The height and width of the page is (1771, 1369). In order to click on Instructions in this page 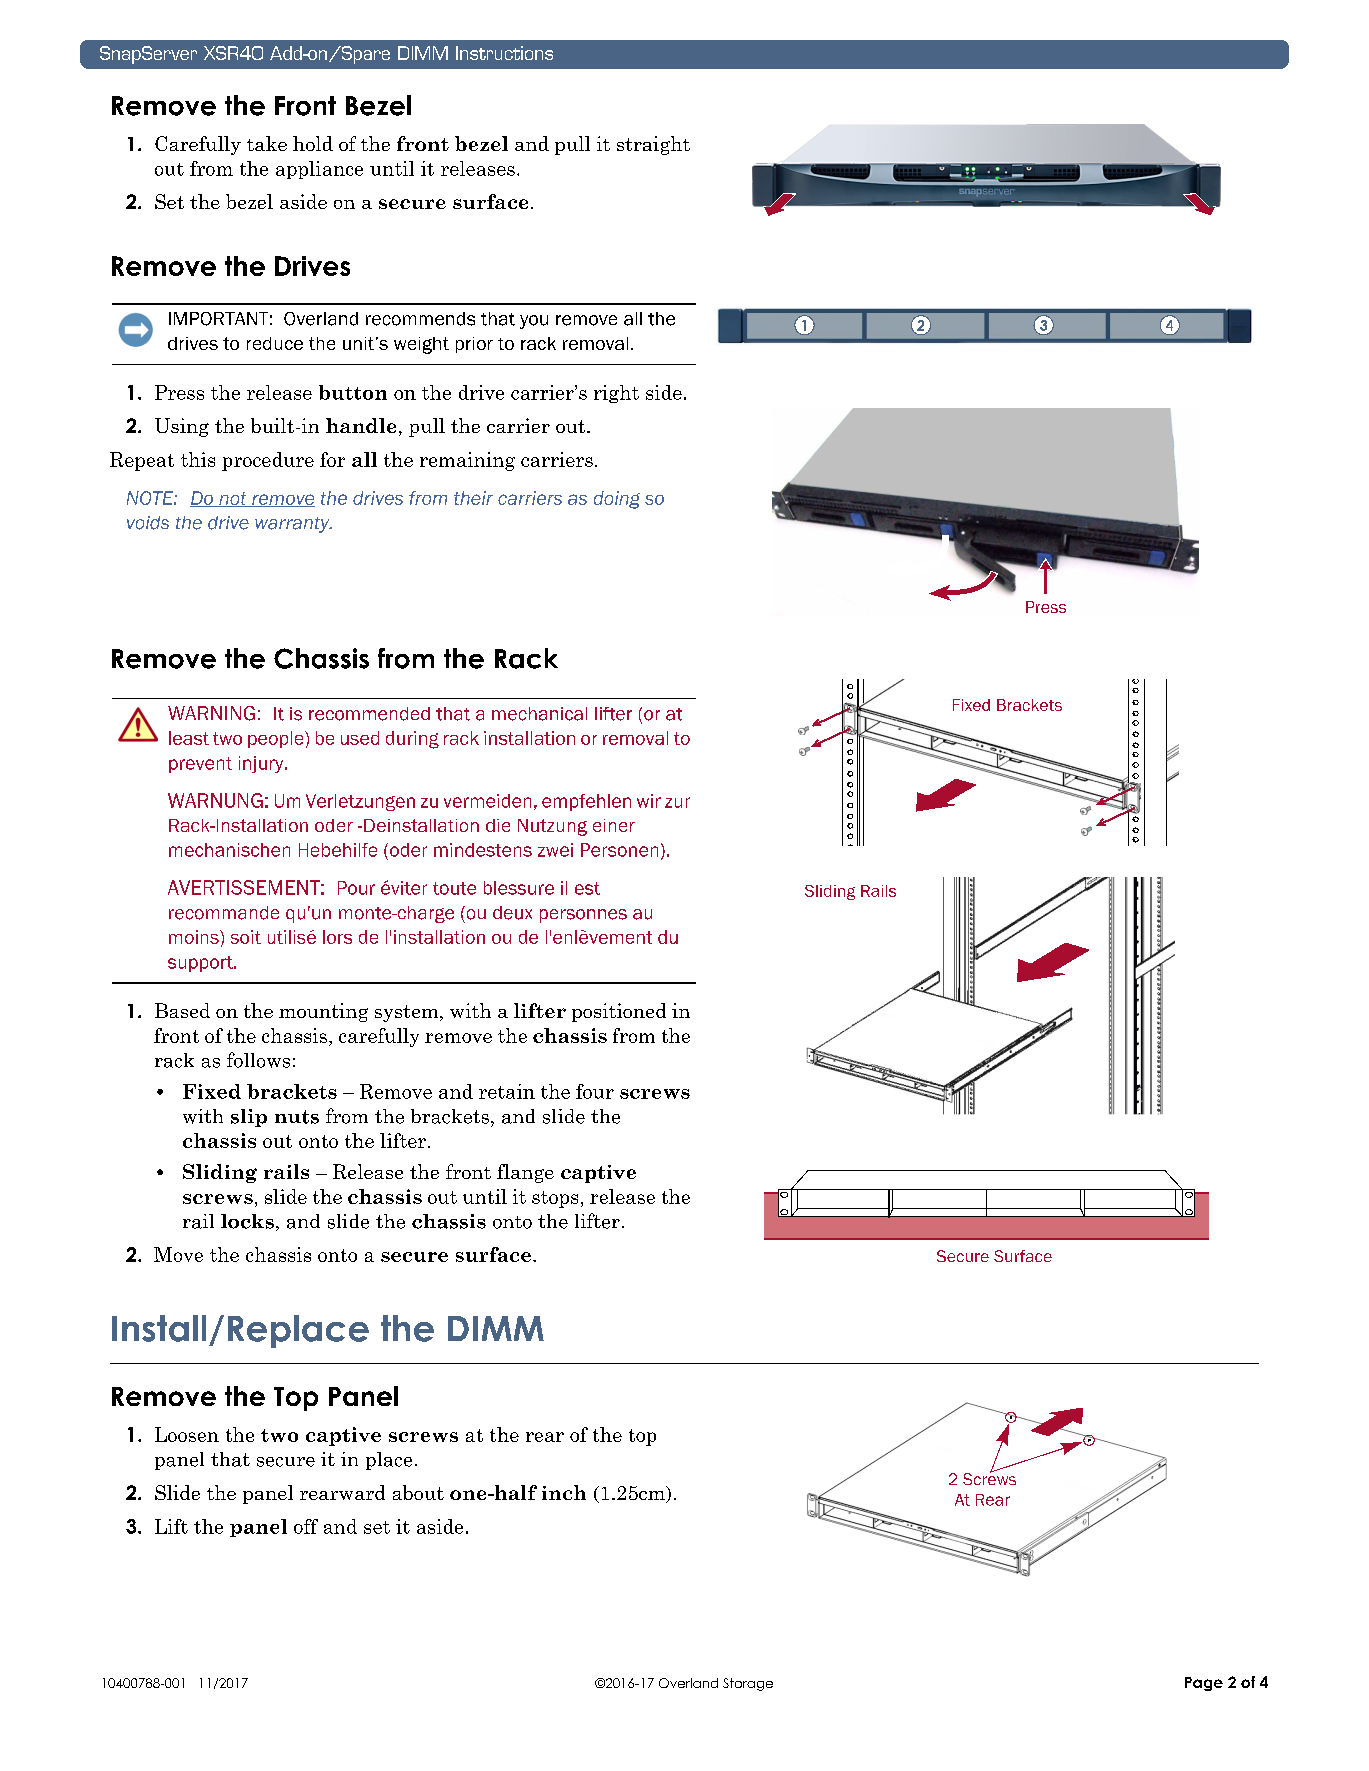, I will do `click(504, 53)`.
